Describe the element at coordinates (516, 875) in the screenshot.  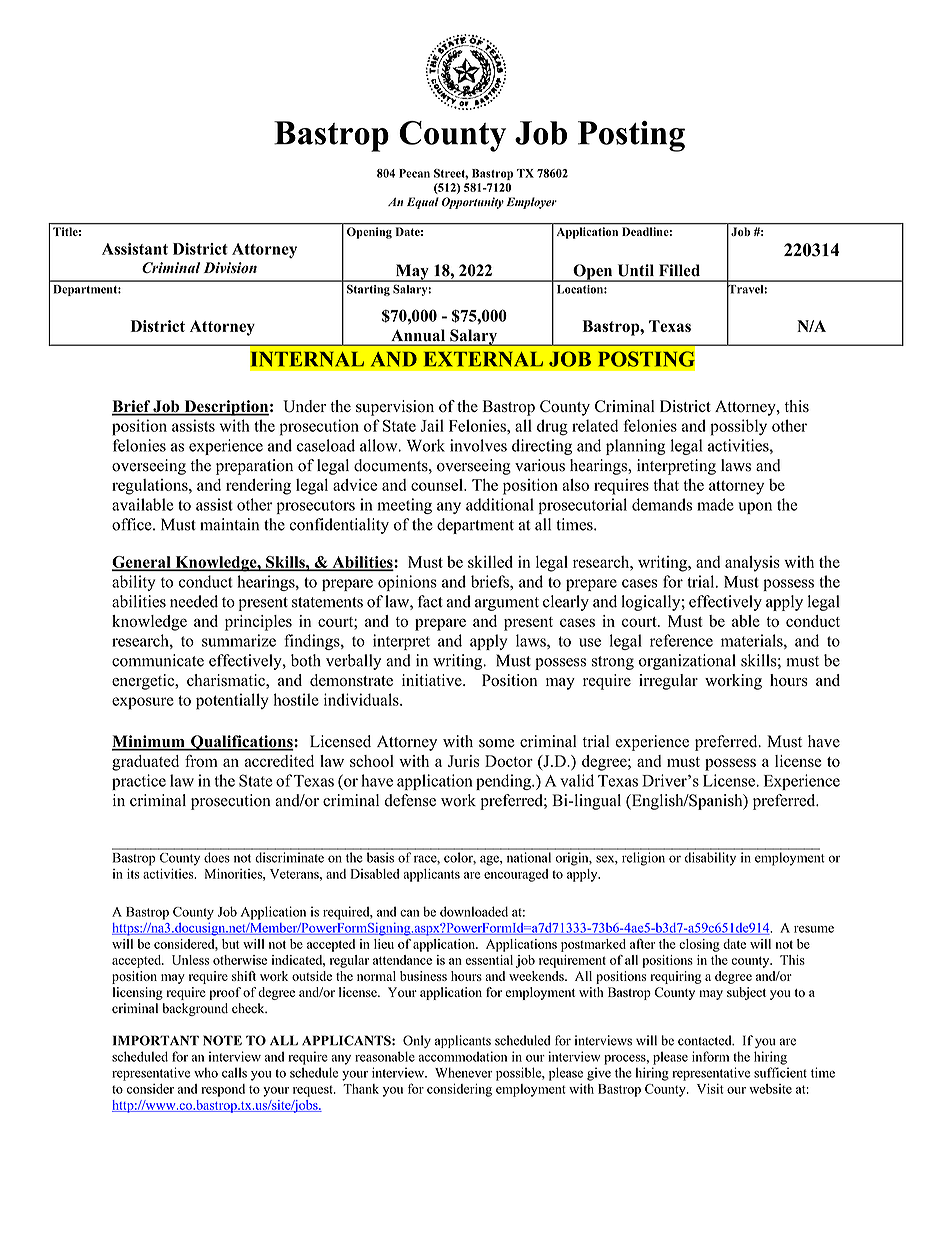
I see `encouraged` at that location.
